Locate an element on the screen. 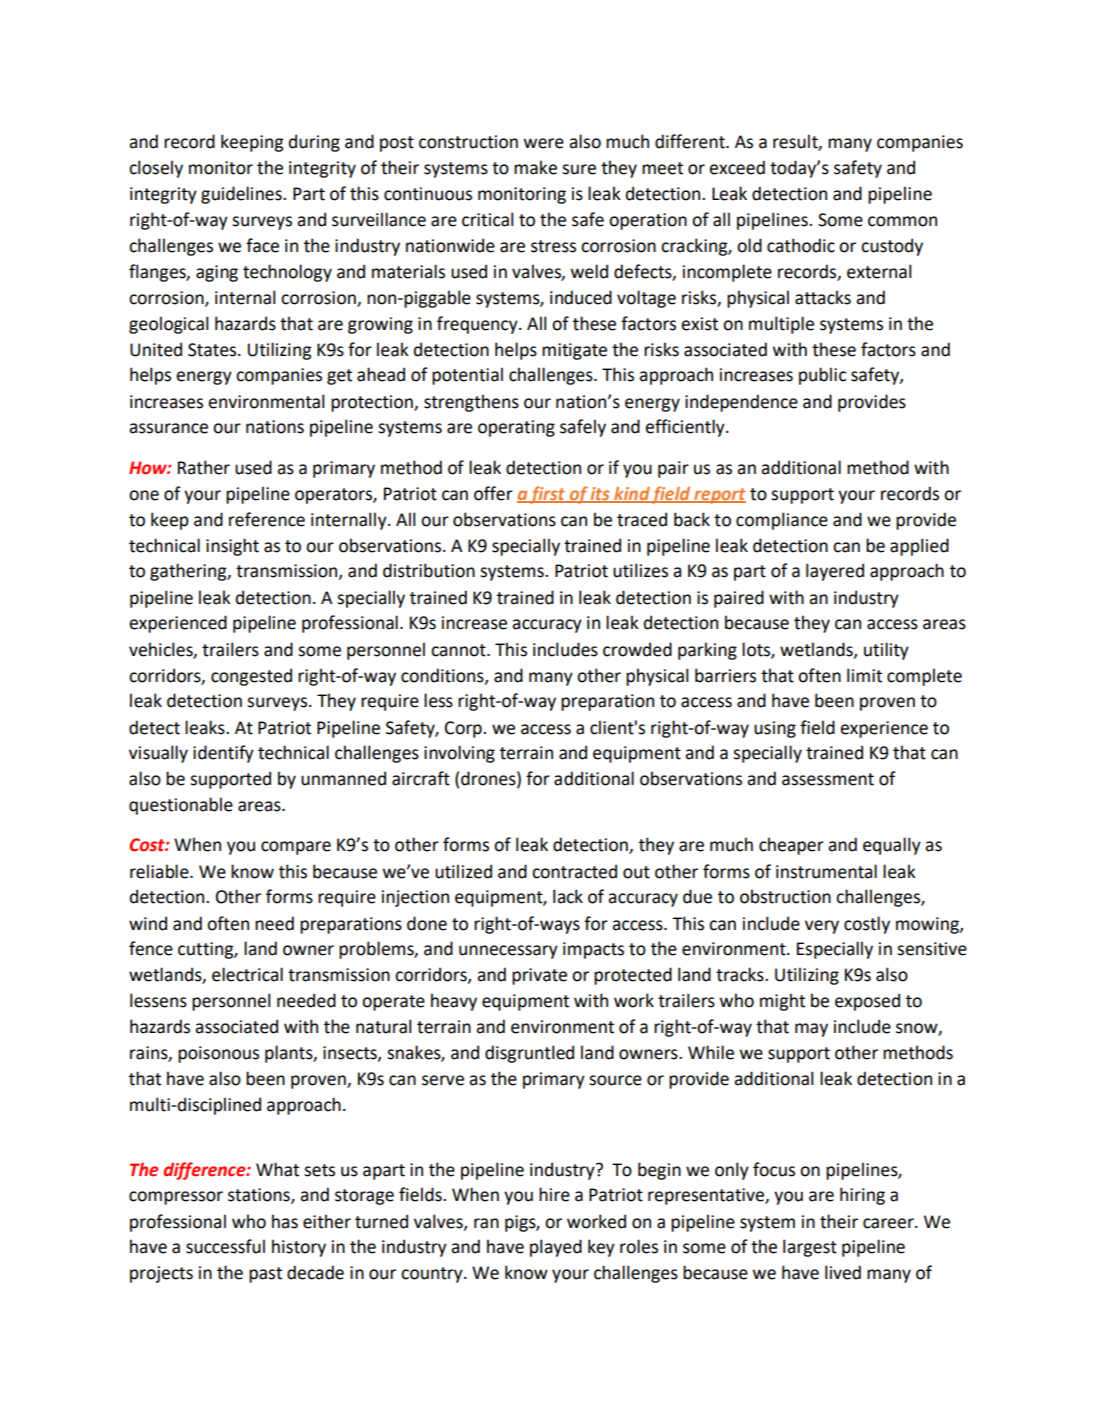 The height and width of the screenshot is (1419, 1097). successful is located at coordinates (225, 1246).
